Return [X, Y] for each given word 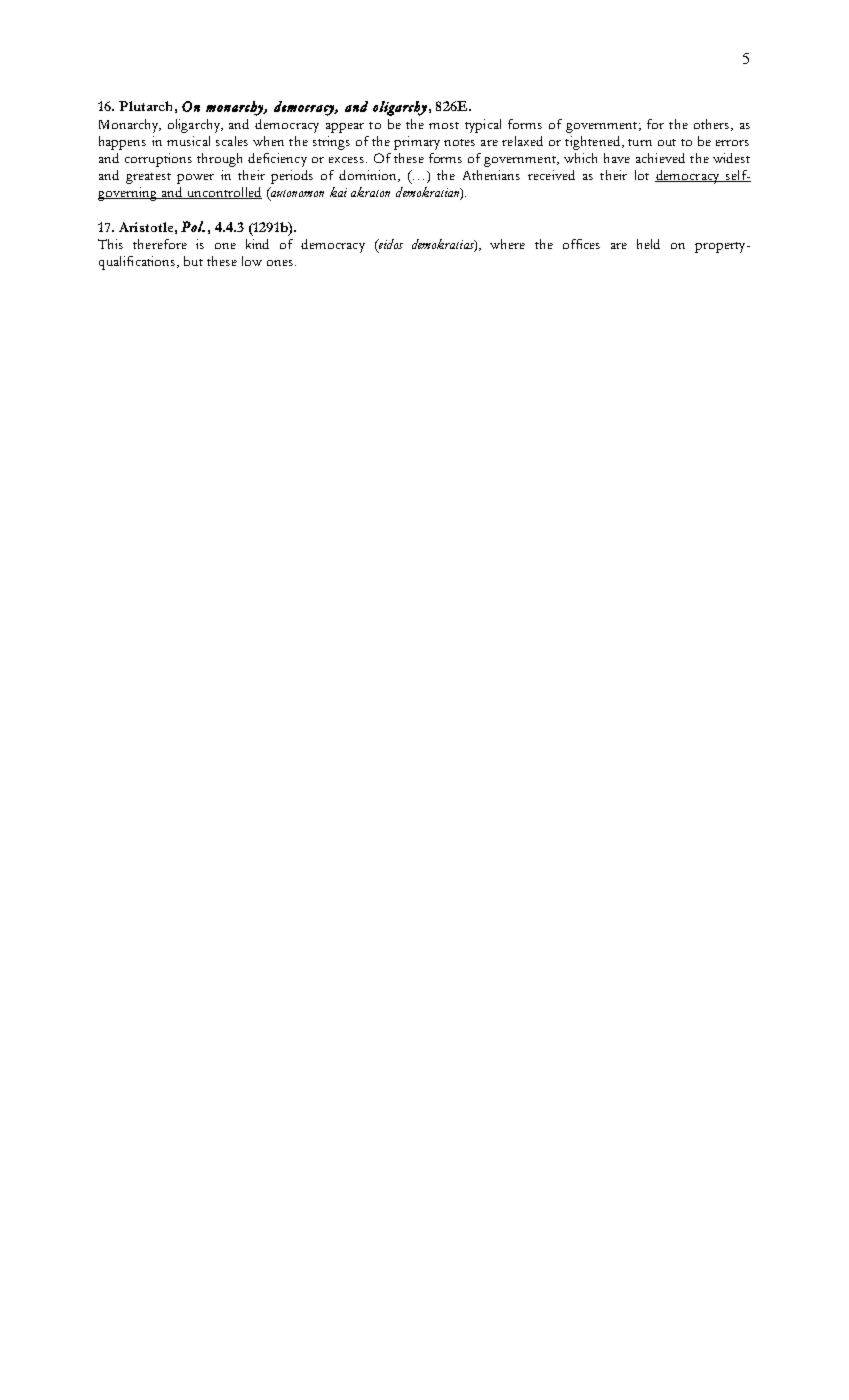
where [507, 244]
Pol [193, 226]
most [444, 125]
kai [338, 192]
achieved [660, 158]
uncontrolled [223, 193]
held [648, 244]
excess [348, 160]
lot [642, 175]
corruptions [158, 160]
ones [281, 263]
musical [188, 141]
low [252, 261]
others [713, 125]
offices [581, 244]
